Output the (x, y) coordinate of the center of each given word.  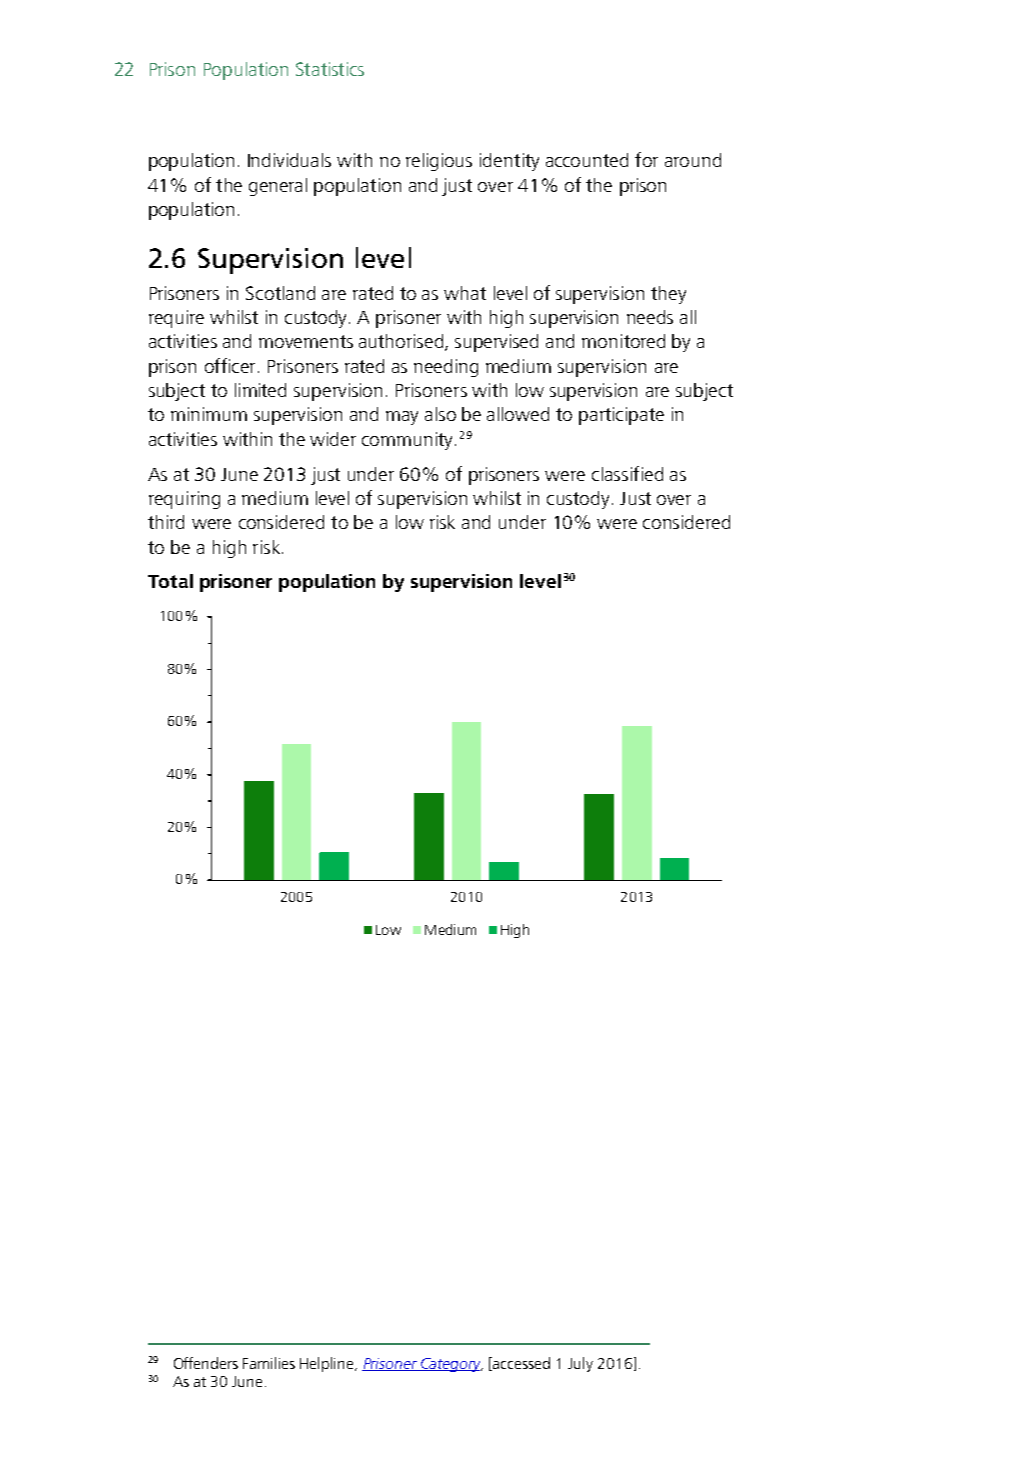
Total (170, 581)
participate (621, 416)
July (580, 1364)
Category (451, 1365)
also (440, 414)
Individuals (289, 160)
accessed (520, 1364)
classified (627, 473)
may (402, 418)
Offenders (206, 1363)
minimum (209, 414)
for (646, 159)
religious (439, 162)
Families (269, 1363)
